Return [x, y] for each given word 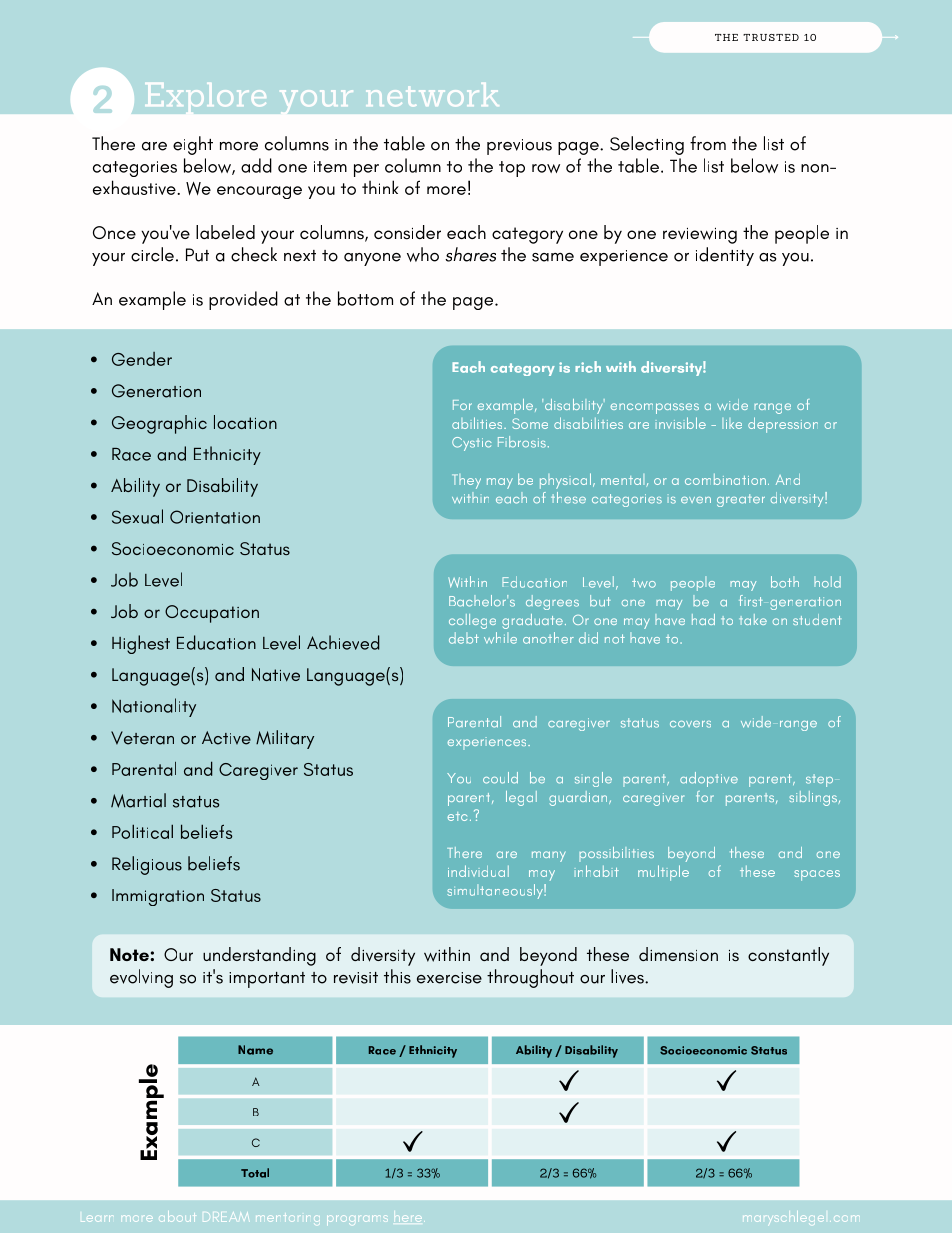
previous [519, 147]
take [753, 619]
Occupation [212, 614]
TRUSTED [771, 37]
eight [193, 145]
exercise [449, 978]
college [472, 621]
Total [255, 1173]
